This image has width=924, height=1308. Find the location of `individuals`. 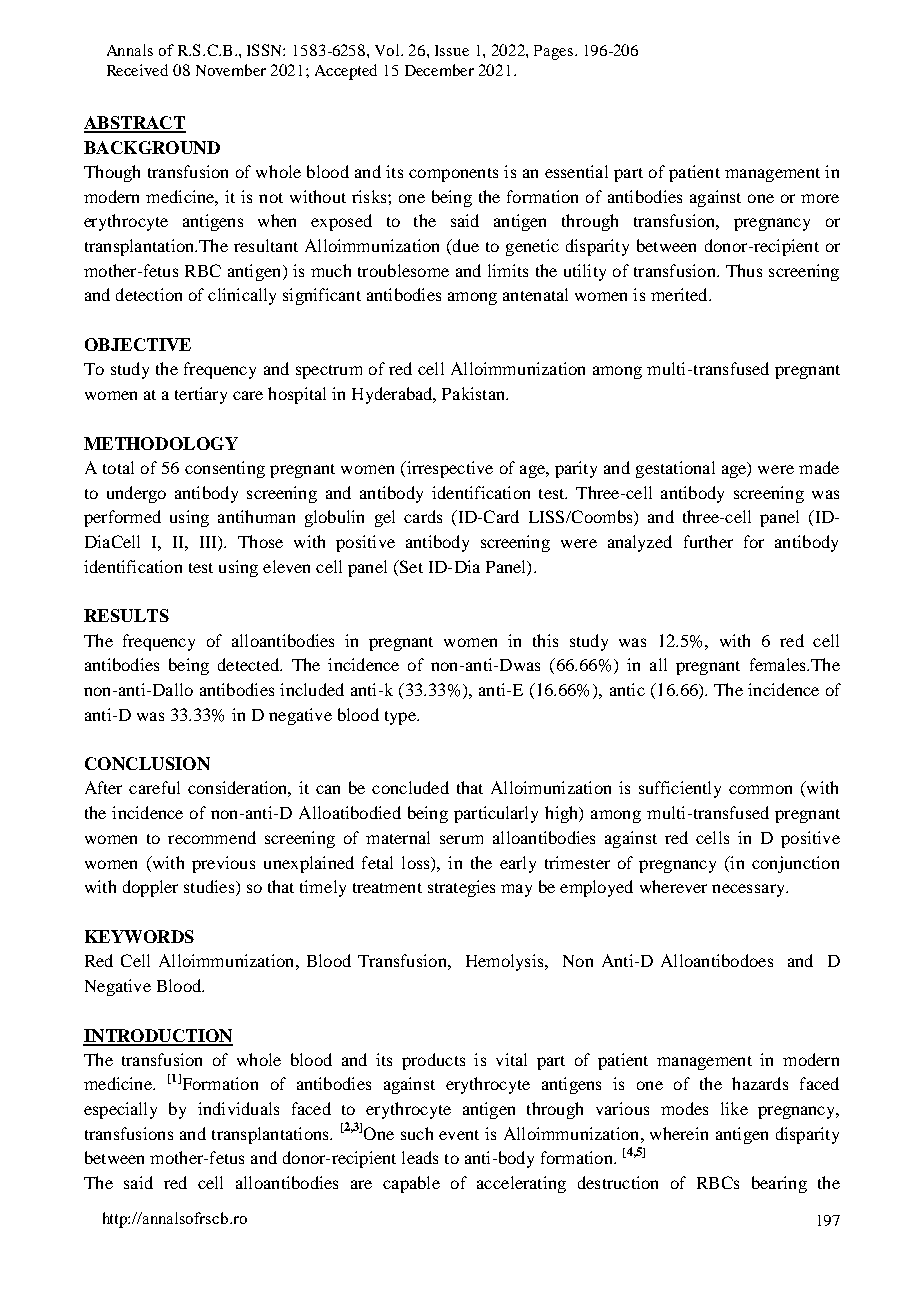

individuals is located at coordinates (238, 1108).
